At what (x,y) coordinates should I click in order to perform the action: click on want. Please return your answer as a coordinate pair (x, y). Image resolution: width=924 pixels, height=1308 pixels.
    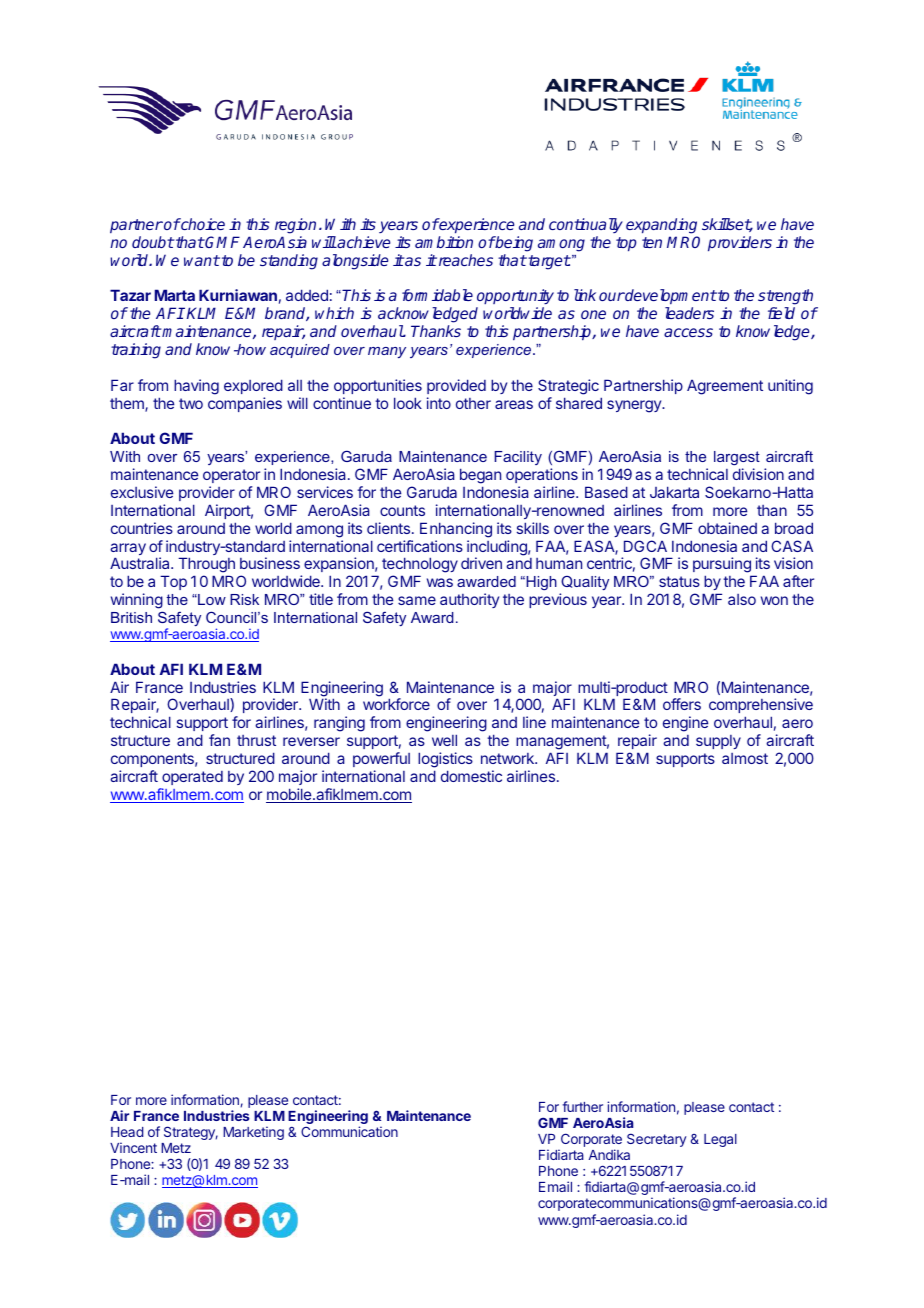
    Looking at the image, I should click on (202, 260).
